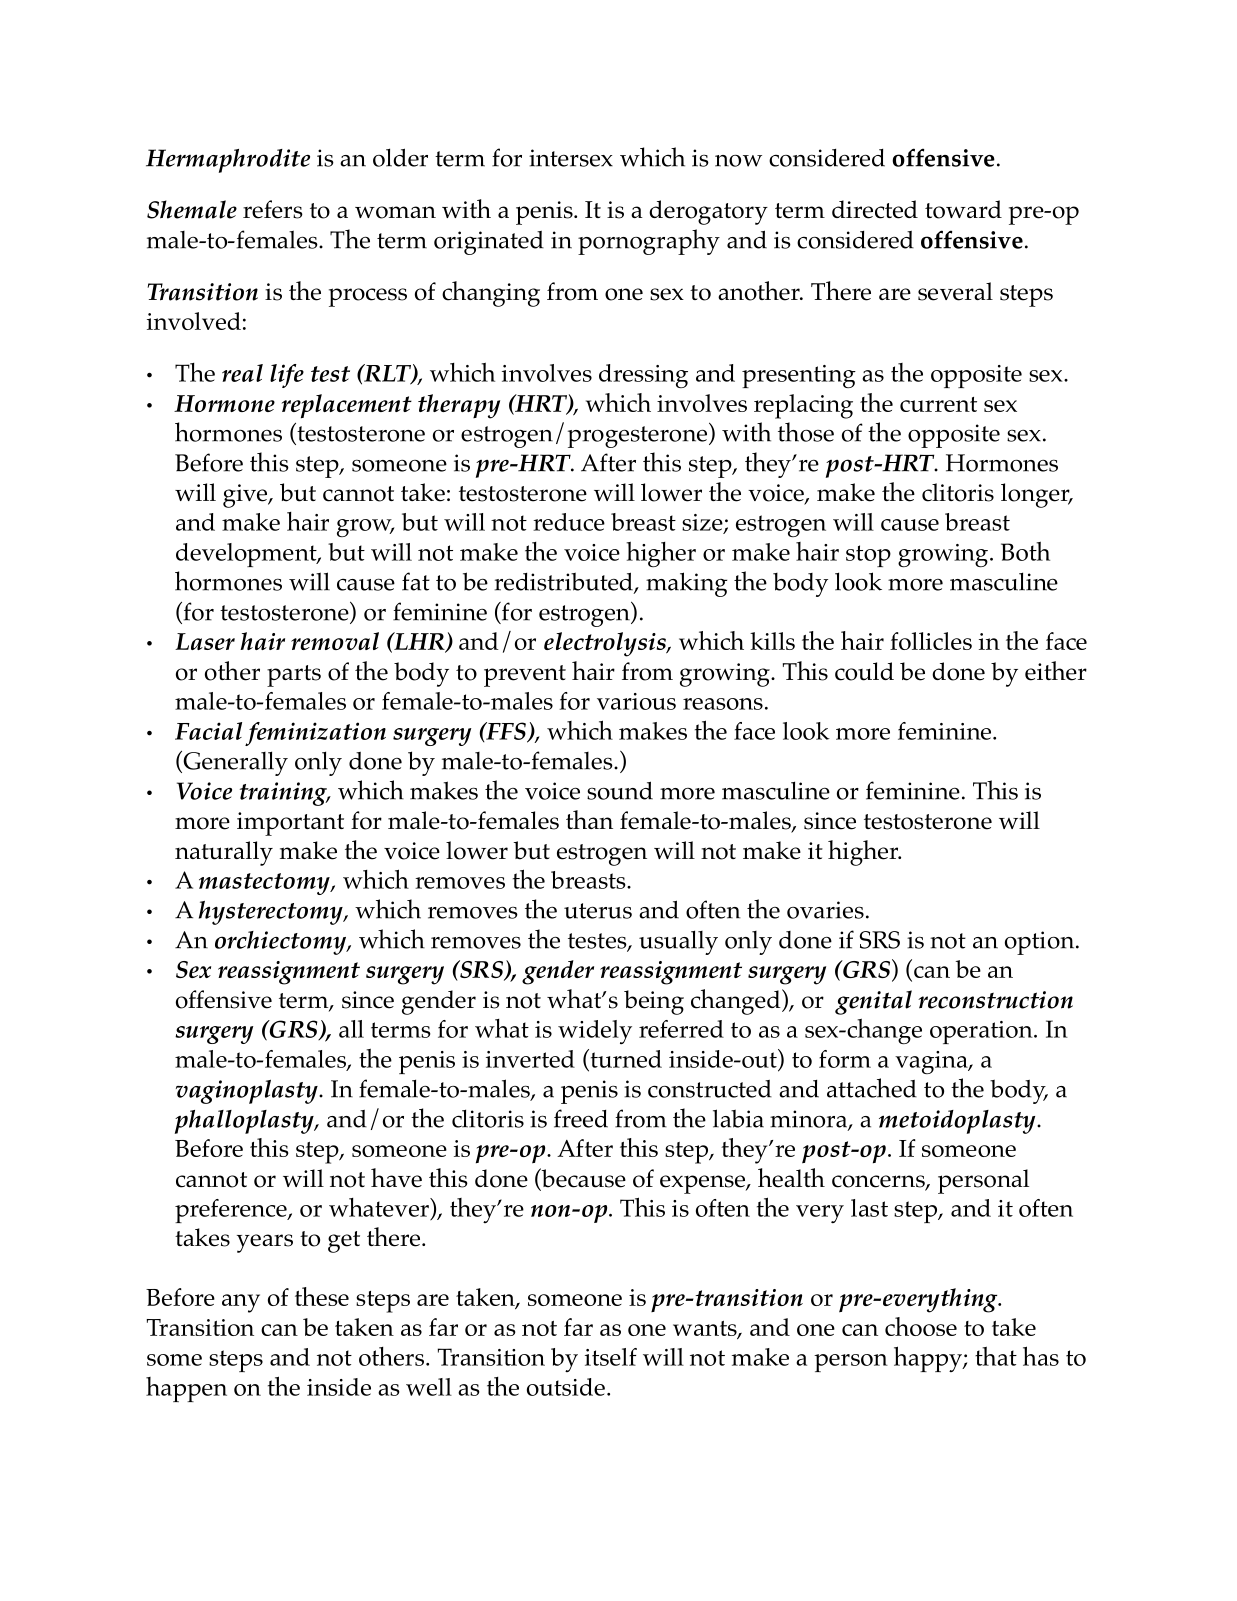 The height and width of the document is (1601, 1237). I want to click on itself, so click(611, 1357).
